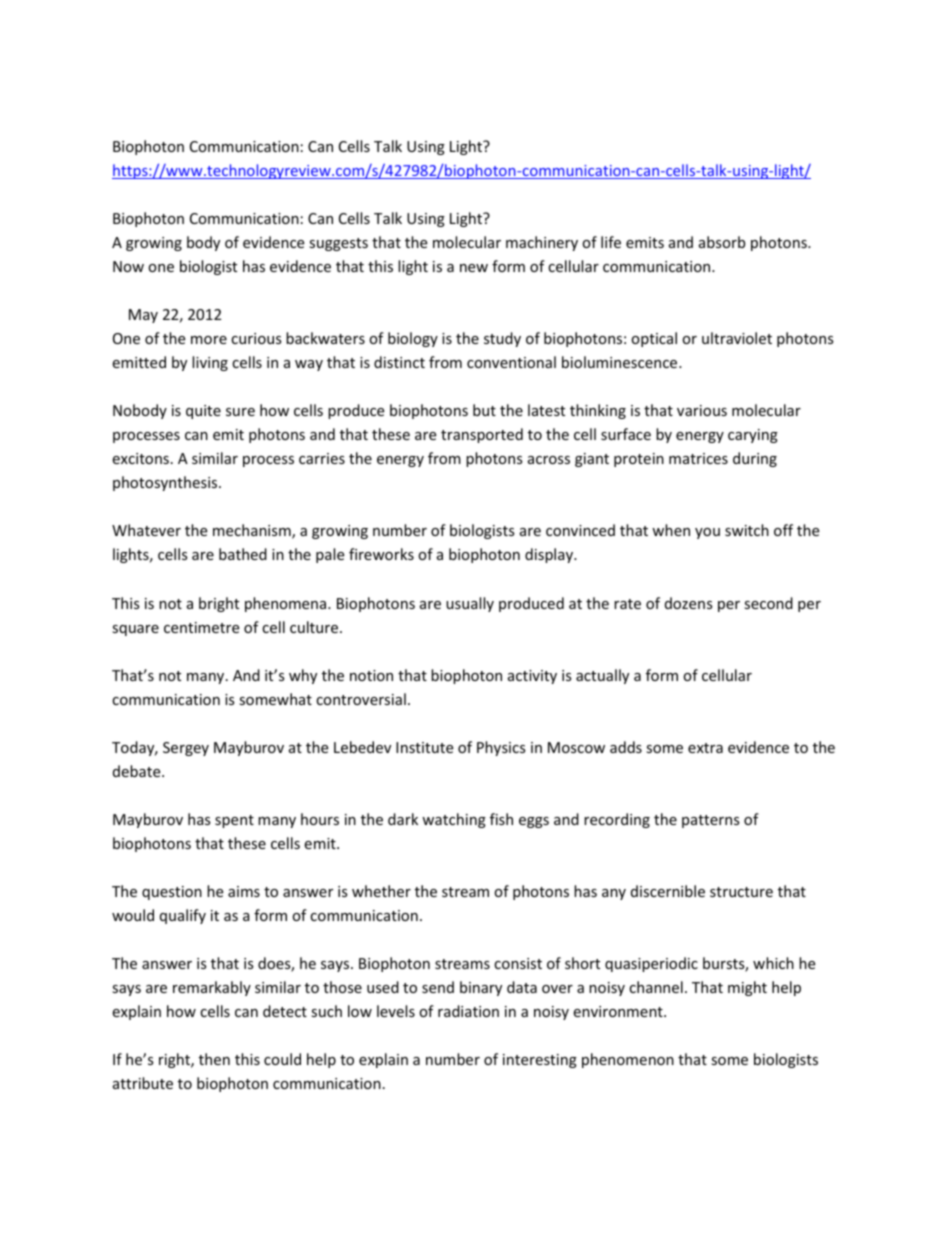 This page has width=952, height=1233. Describe the element at coordinates (474, 268) in the page. I see `new` at that location.
